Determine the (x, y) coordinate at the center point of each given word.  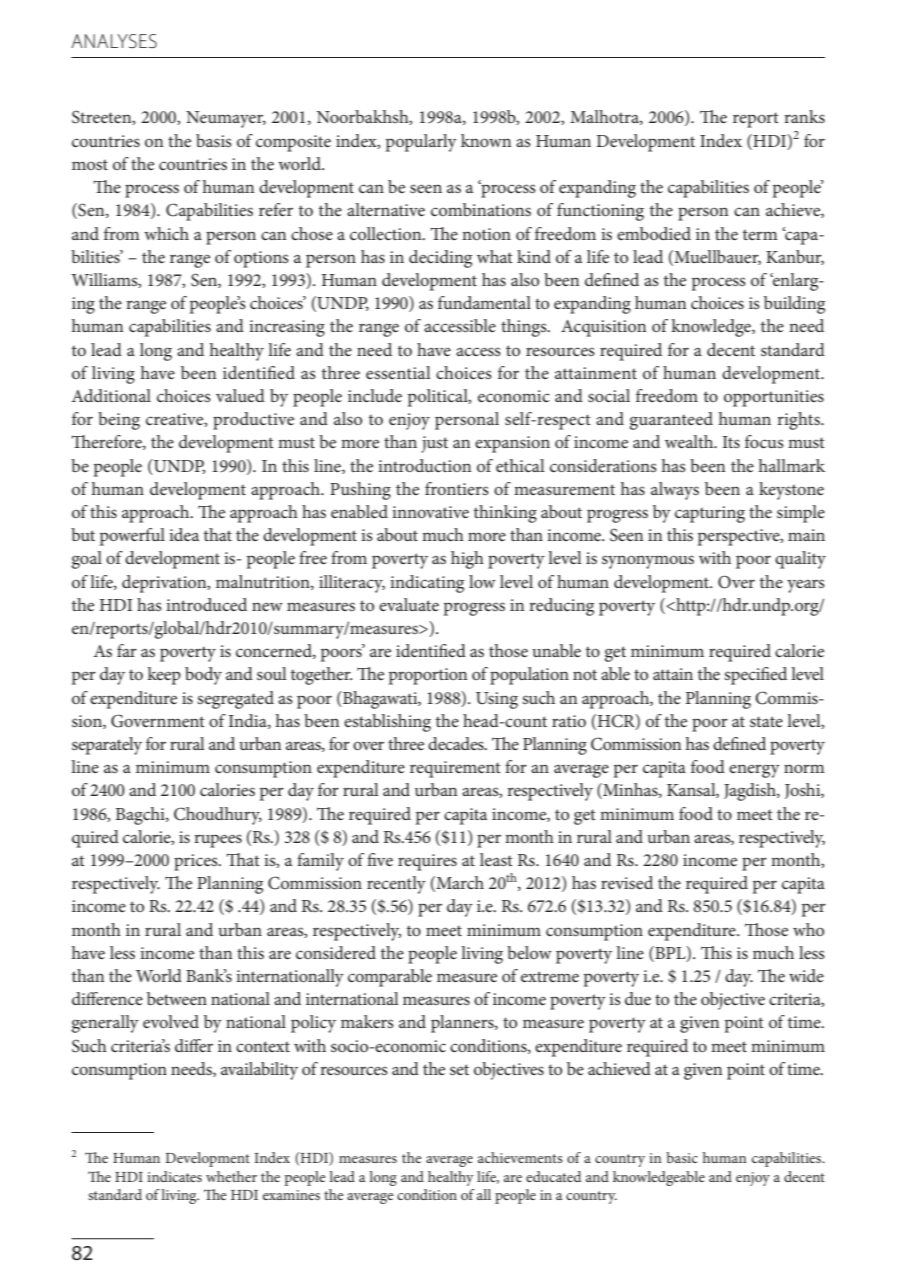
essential (398, 372)
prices (197, 862)
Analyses (114, 41)
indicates (174, 1176)
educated (553, 1176)
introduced (206, 604)
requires (427, 862)
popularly (421, 143)
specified (755, 676)
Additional (111, 395)
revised (627, 882)
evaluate (409, 604)
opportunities (774, 398)
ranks (804, 116)
